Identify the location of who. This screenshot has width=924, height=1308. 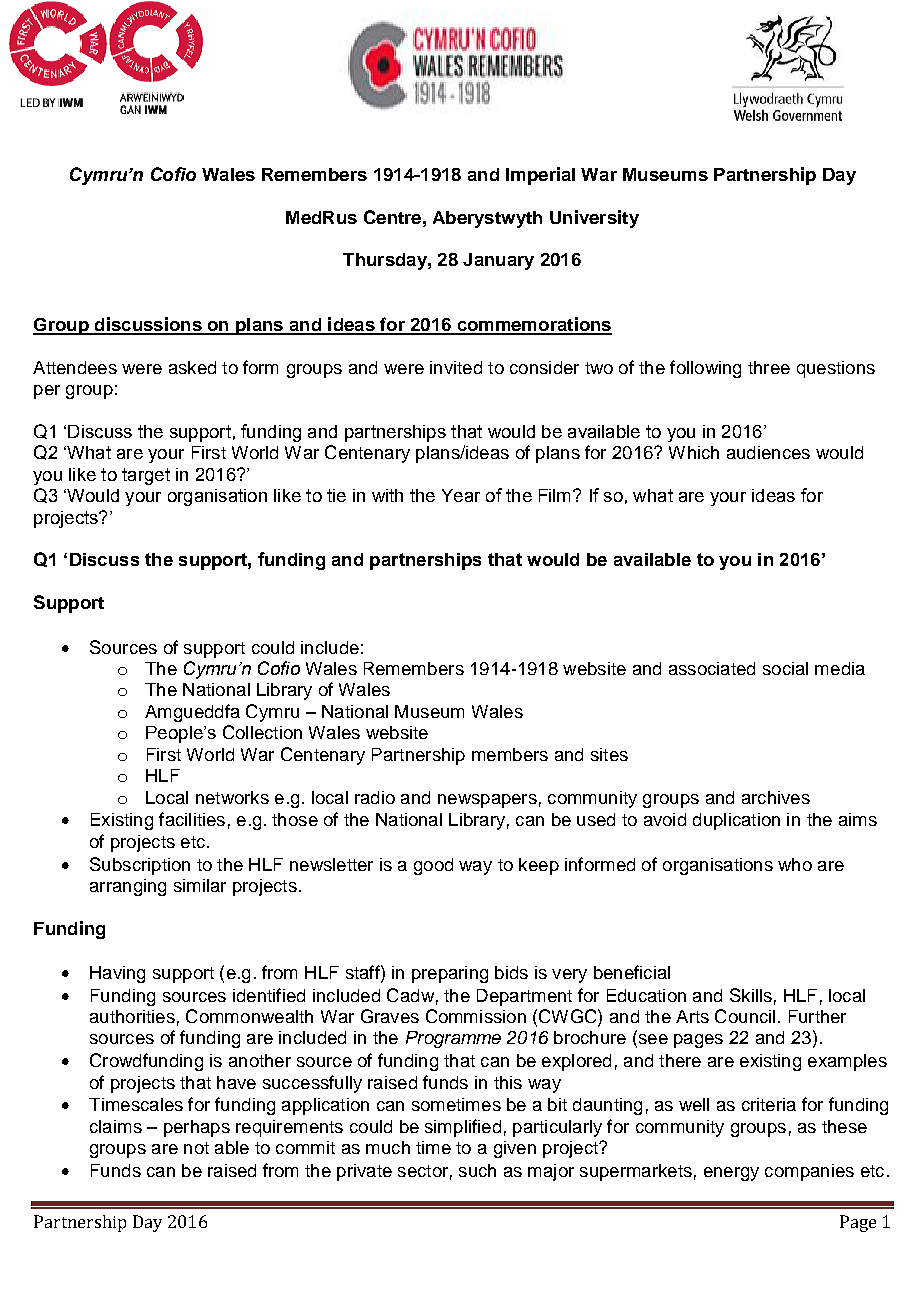
(795, 864).
